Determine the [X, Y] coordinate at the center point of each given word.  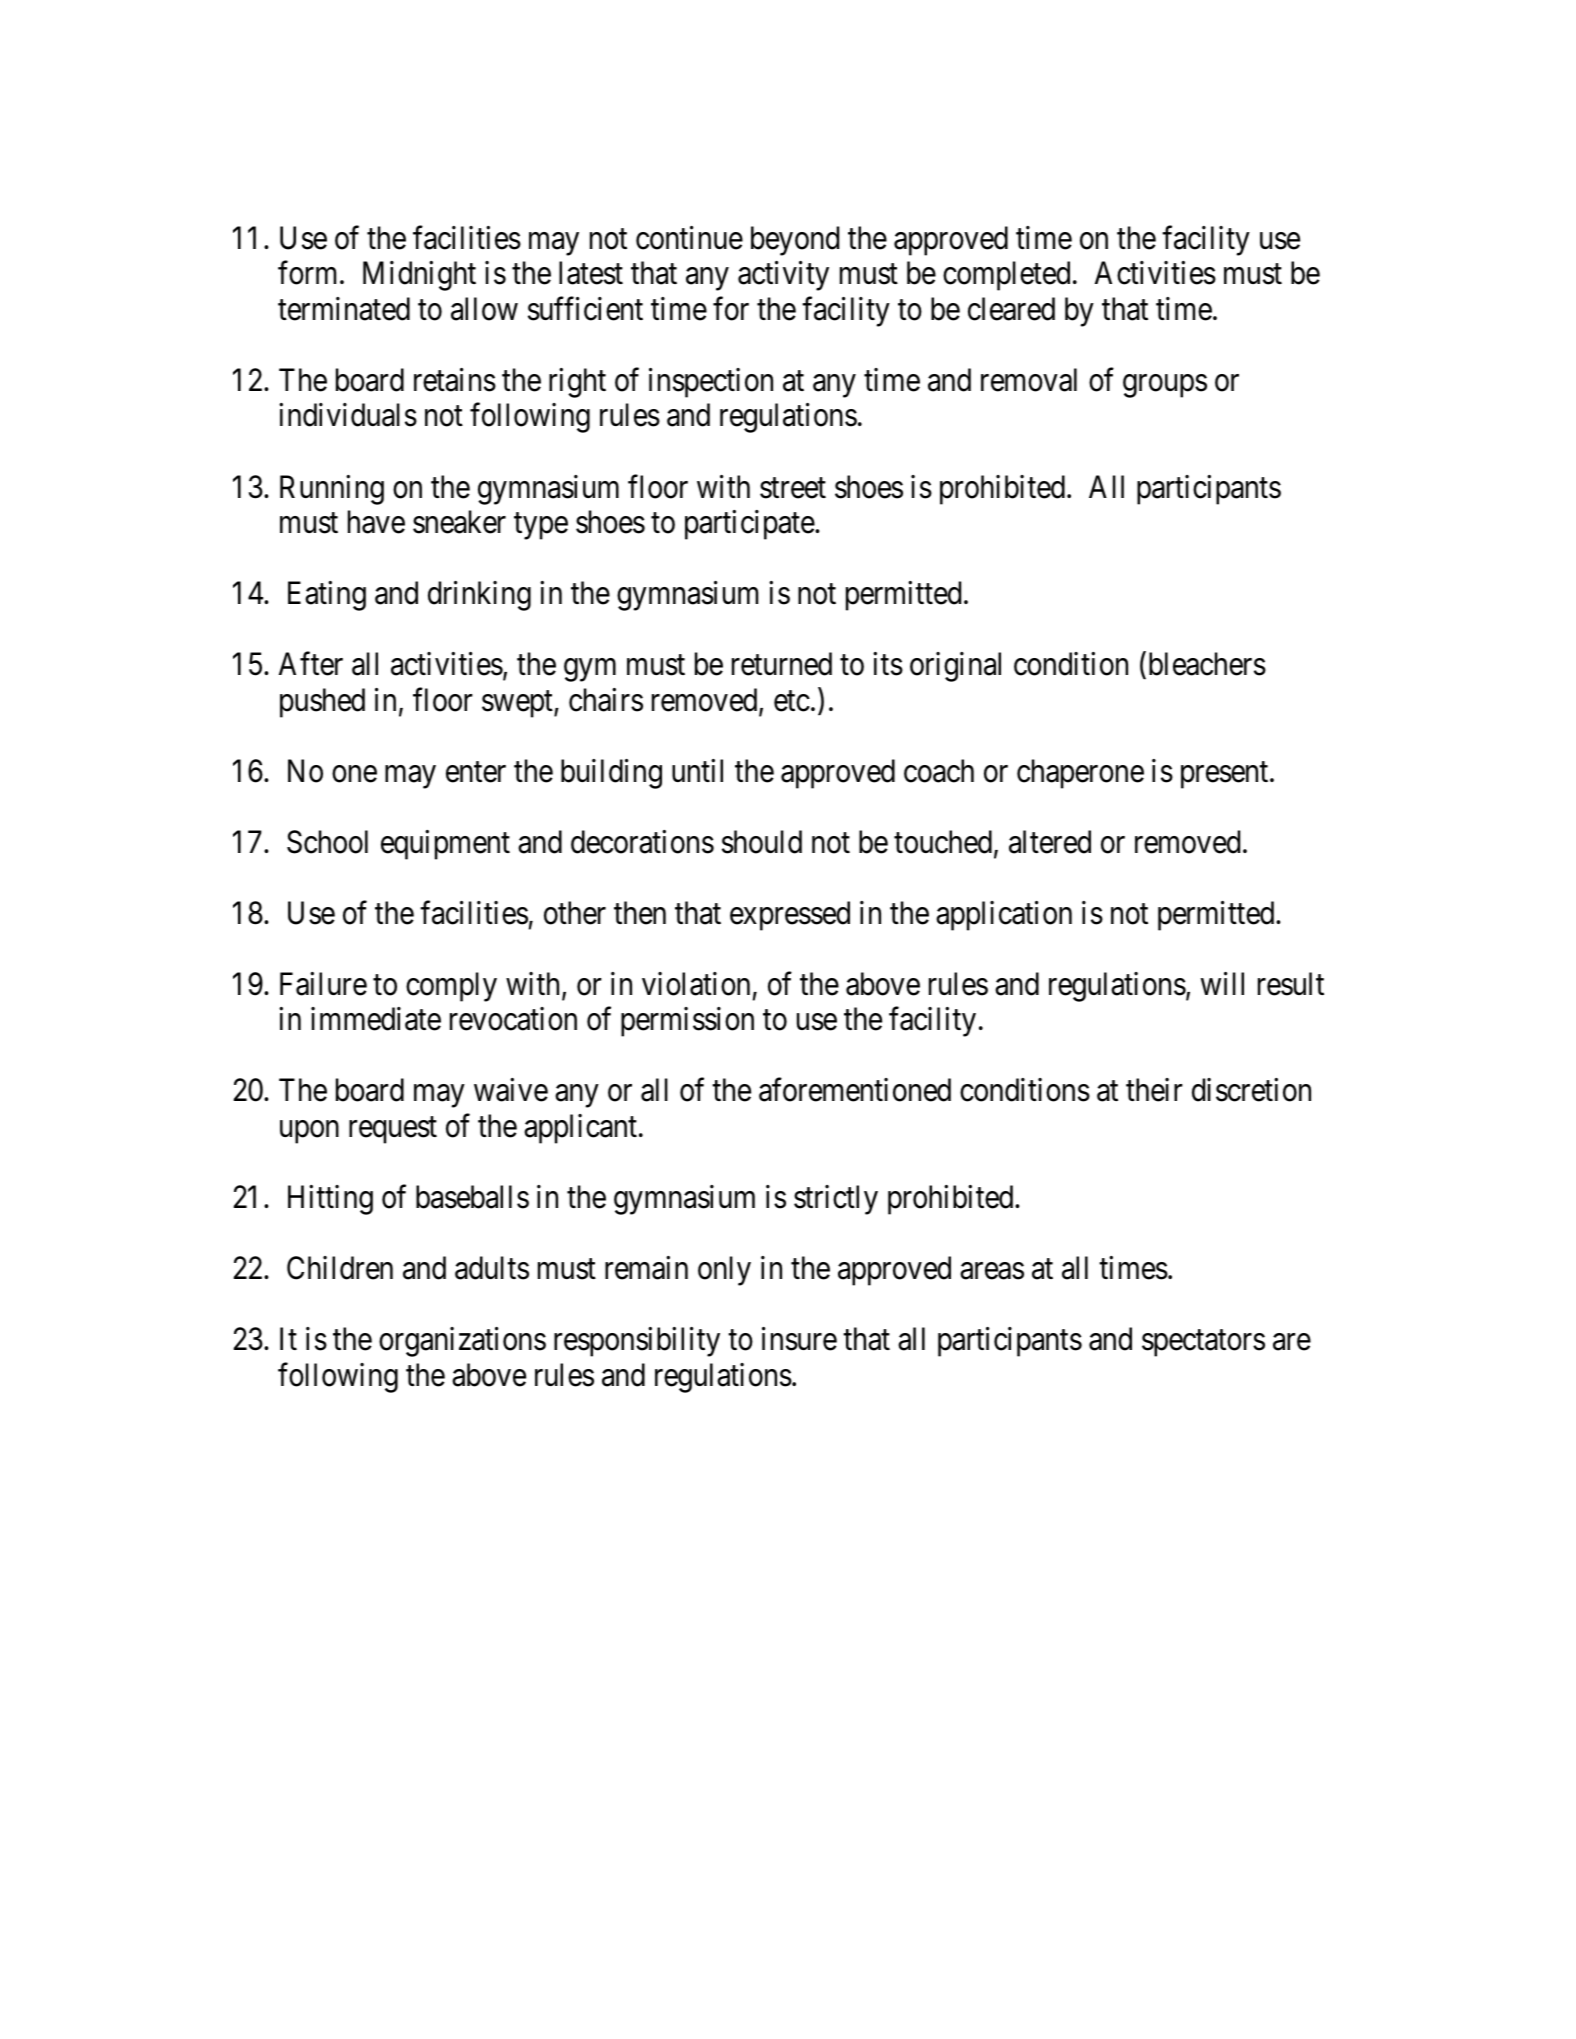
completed [1006, 276]
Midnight [419, 276]
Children [340, 1268]
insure [799, 1339]
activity [783, 276]
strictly [836, 1200]
